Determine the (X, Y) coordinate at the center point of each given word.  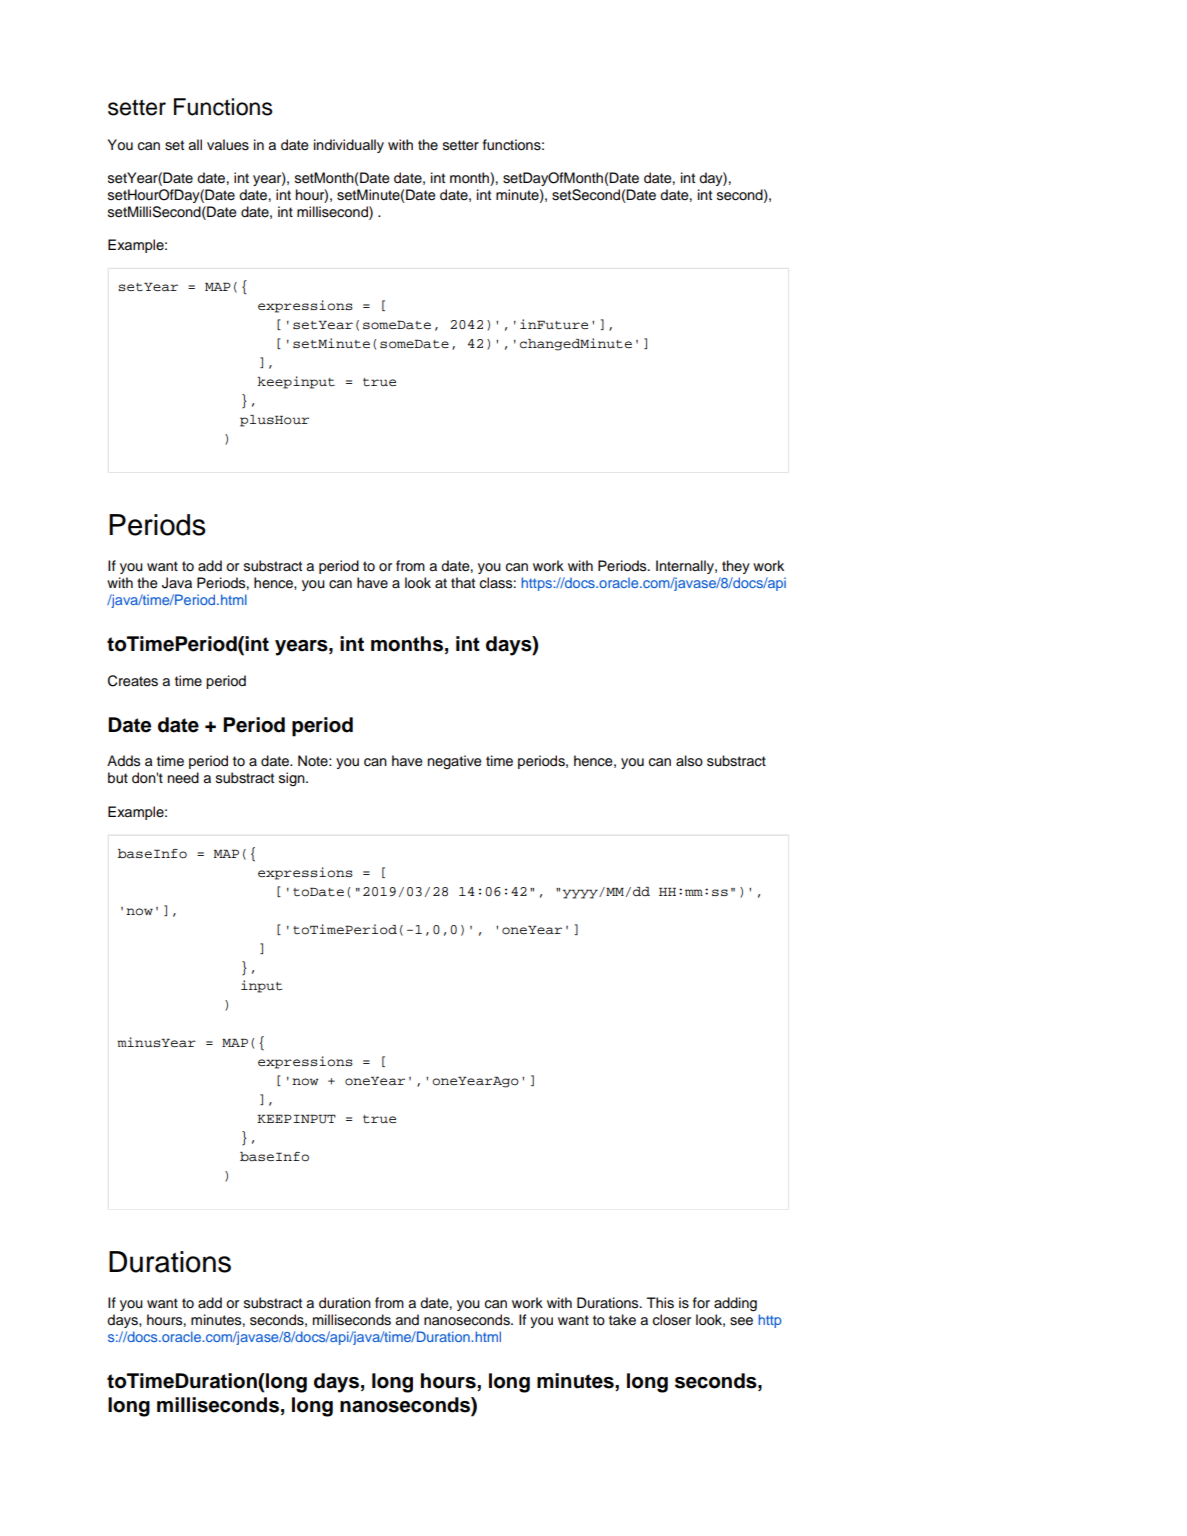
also (689, 761)
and (407, 1320)
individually (349, 146)
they (736, 567)
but (118, 778)
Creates (133, 681)
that (463, 583)
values (228, 145)
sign (293, 779)
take (622, 1320)
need (183, 777)
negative (455, 762)
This (660, 1303)
